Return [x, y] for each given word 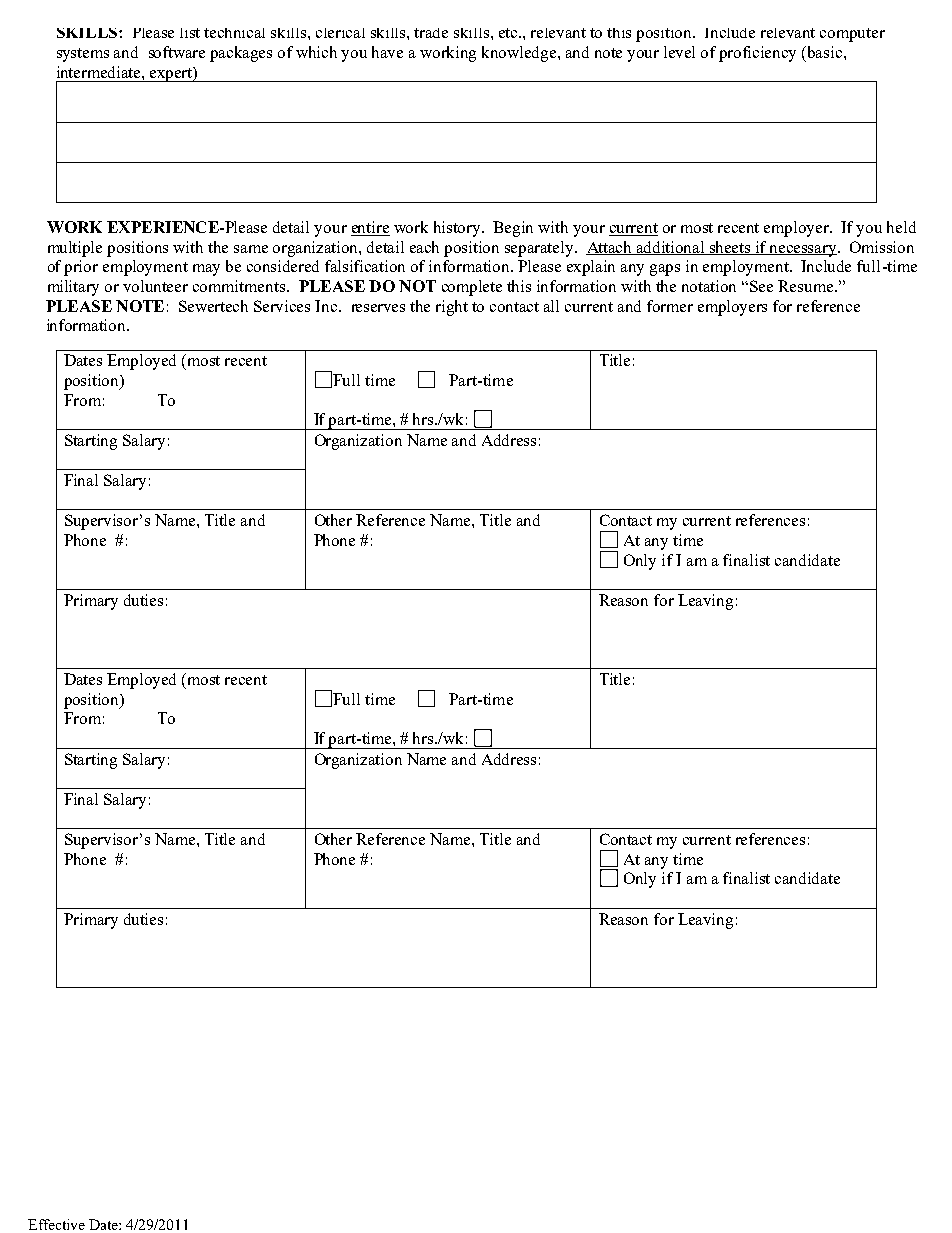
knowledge [520, 54]
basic [825, 52]
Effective [56, 1224]
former [670, 306]
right [452, 308]
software [177, 52]
